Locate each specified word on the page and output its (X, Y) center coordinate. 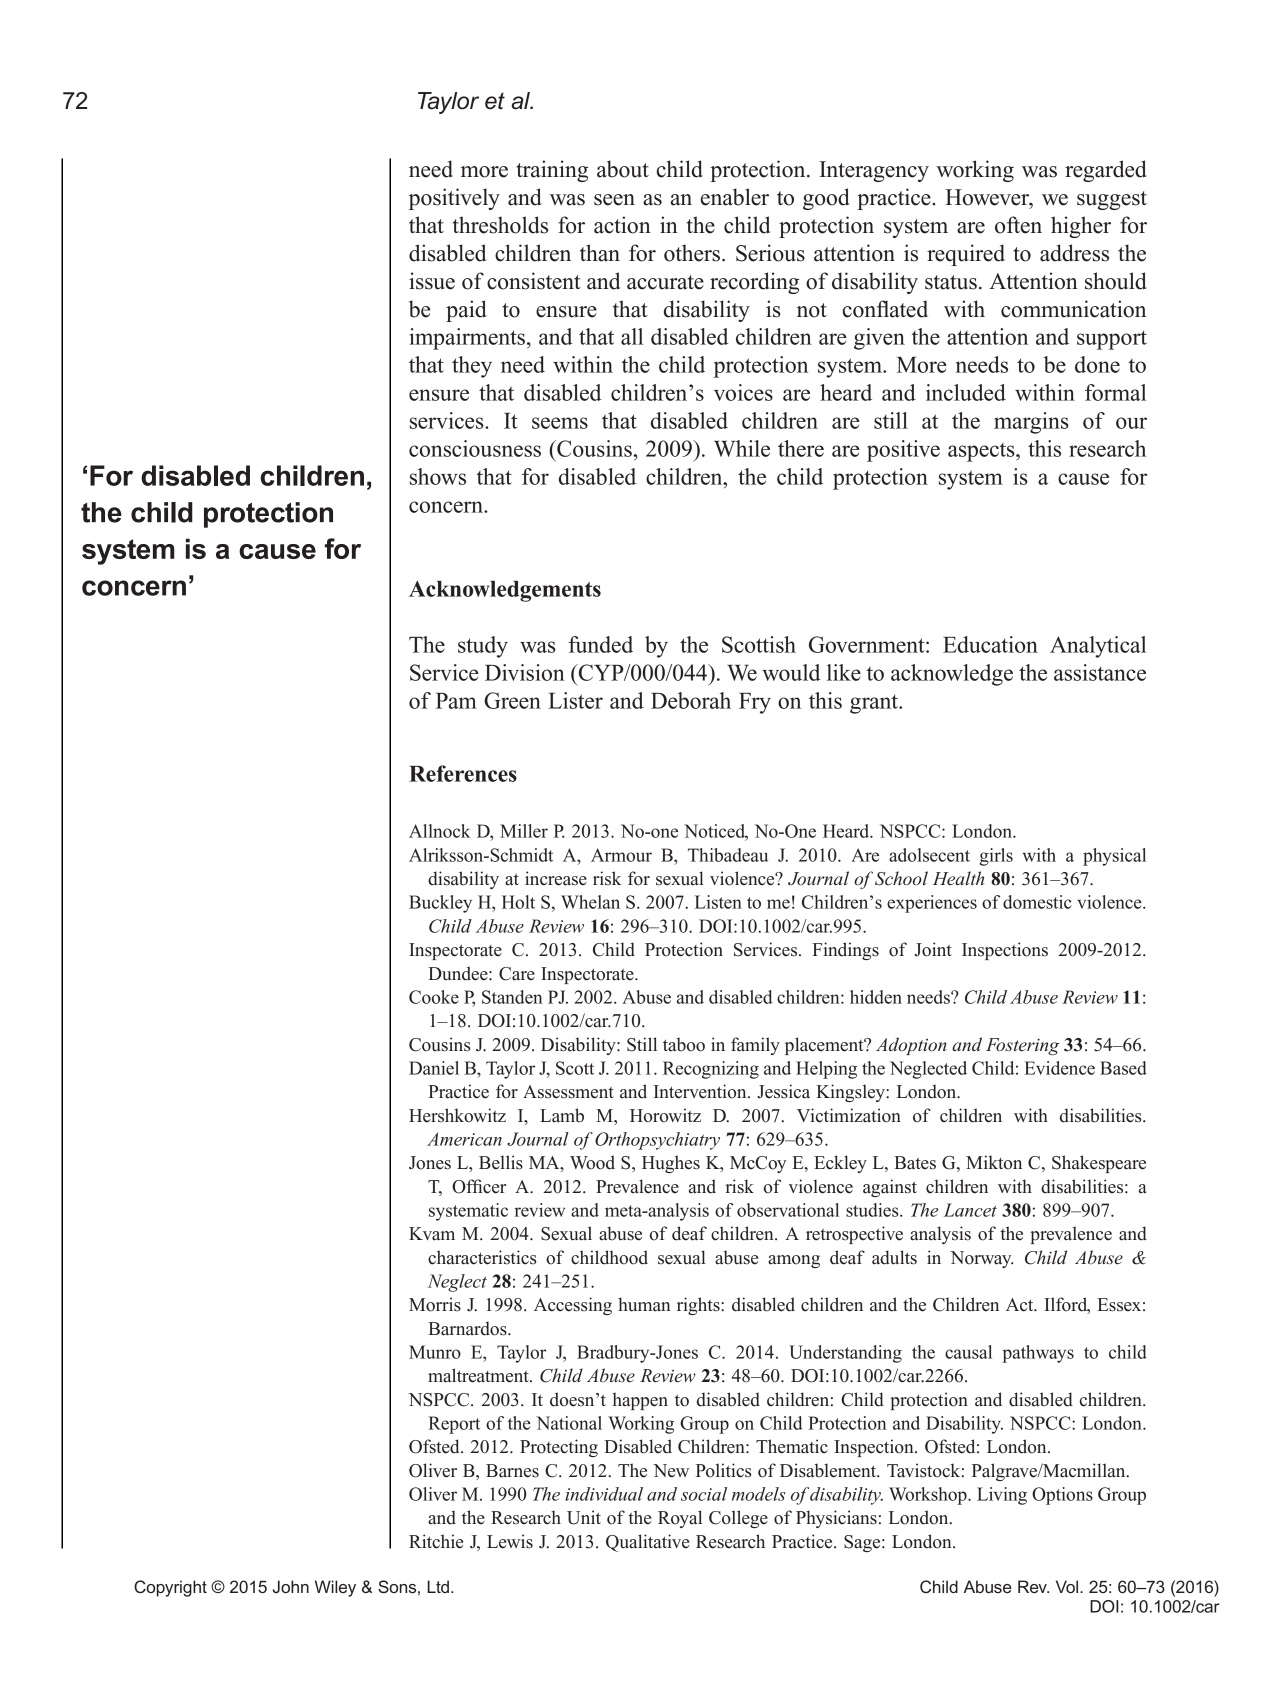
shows (438, 476)
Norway (982, 1259)
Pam (456, 701)
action (622, 225)
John (291, 1586)
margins (1031, 423)
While (742, 448)
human (644, 1304)
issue (432, 281)
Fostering (1022, 1046)
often (1018, 225)
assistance (1100, 672)
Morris (435, 1304)
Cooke (434, 997)
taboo (684, 1044)
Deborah (691, 700)
